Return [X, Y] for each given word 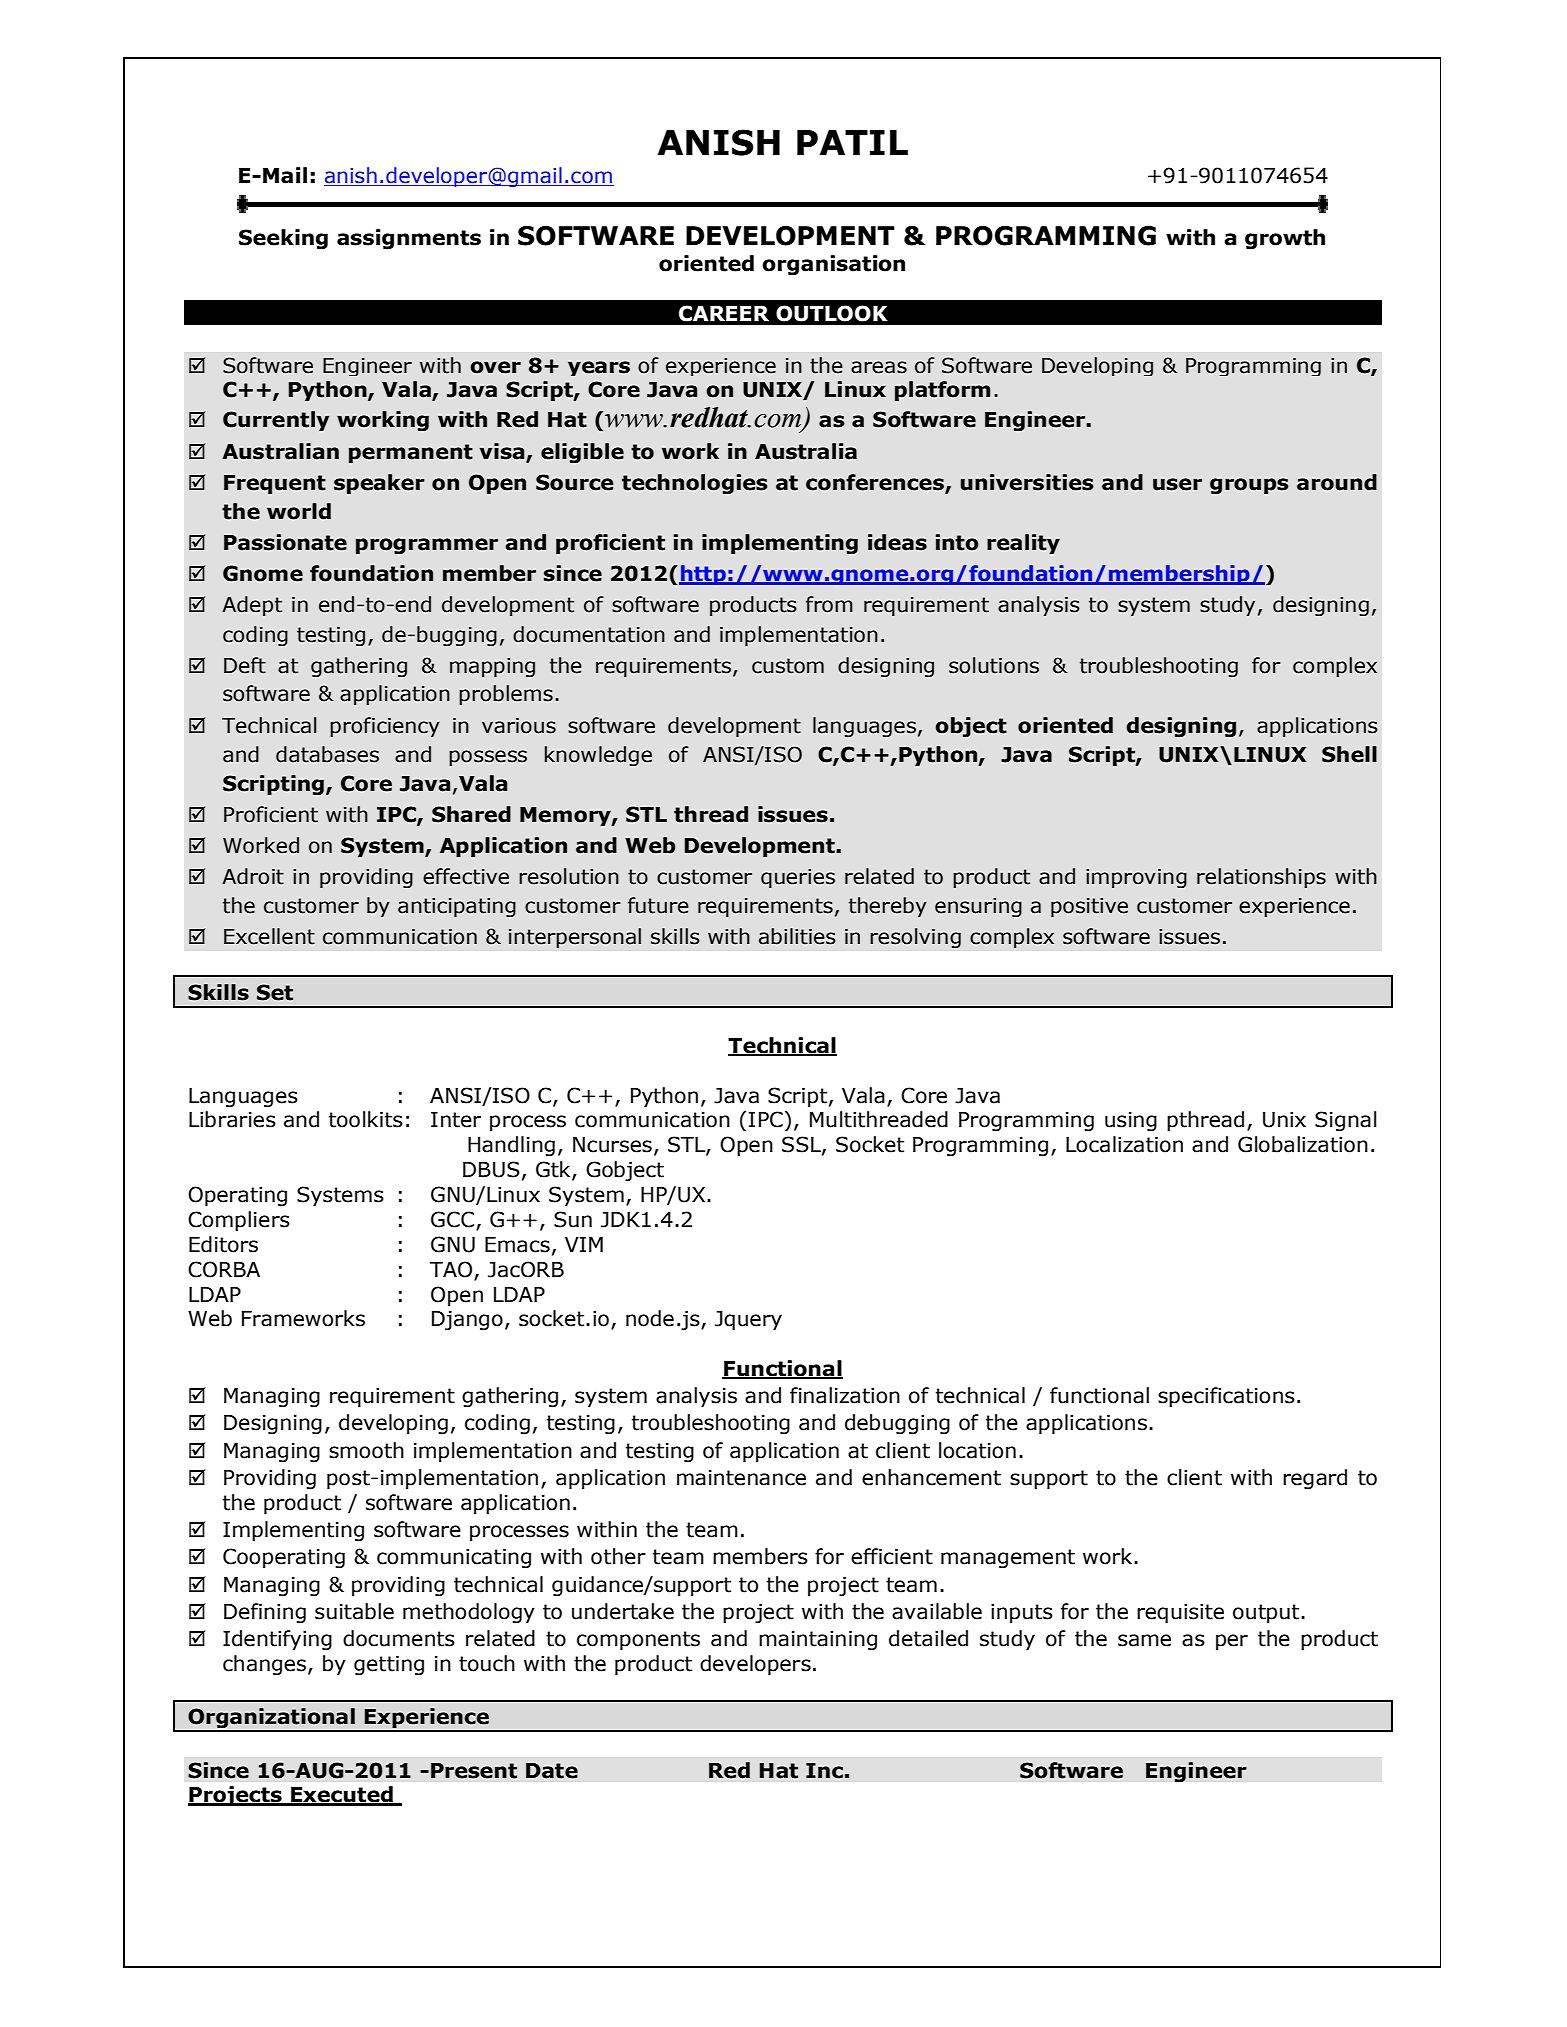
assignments [409, 239]
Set [275, 992]
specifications [1226, 1397]
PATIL [852, 142]
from [829, 604]
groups [1249, 486]
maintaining [818, 1640]
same [1144, 1640]
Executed [342, 1795]
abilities [797, 936]
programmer [427, 546]
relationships [1261, 878]
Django [467, 1320]
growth [1285, 239]
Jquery [748, 1320]
